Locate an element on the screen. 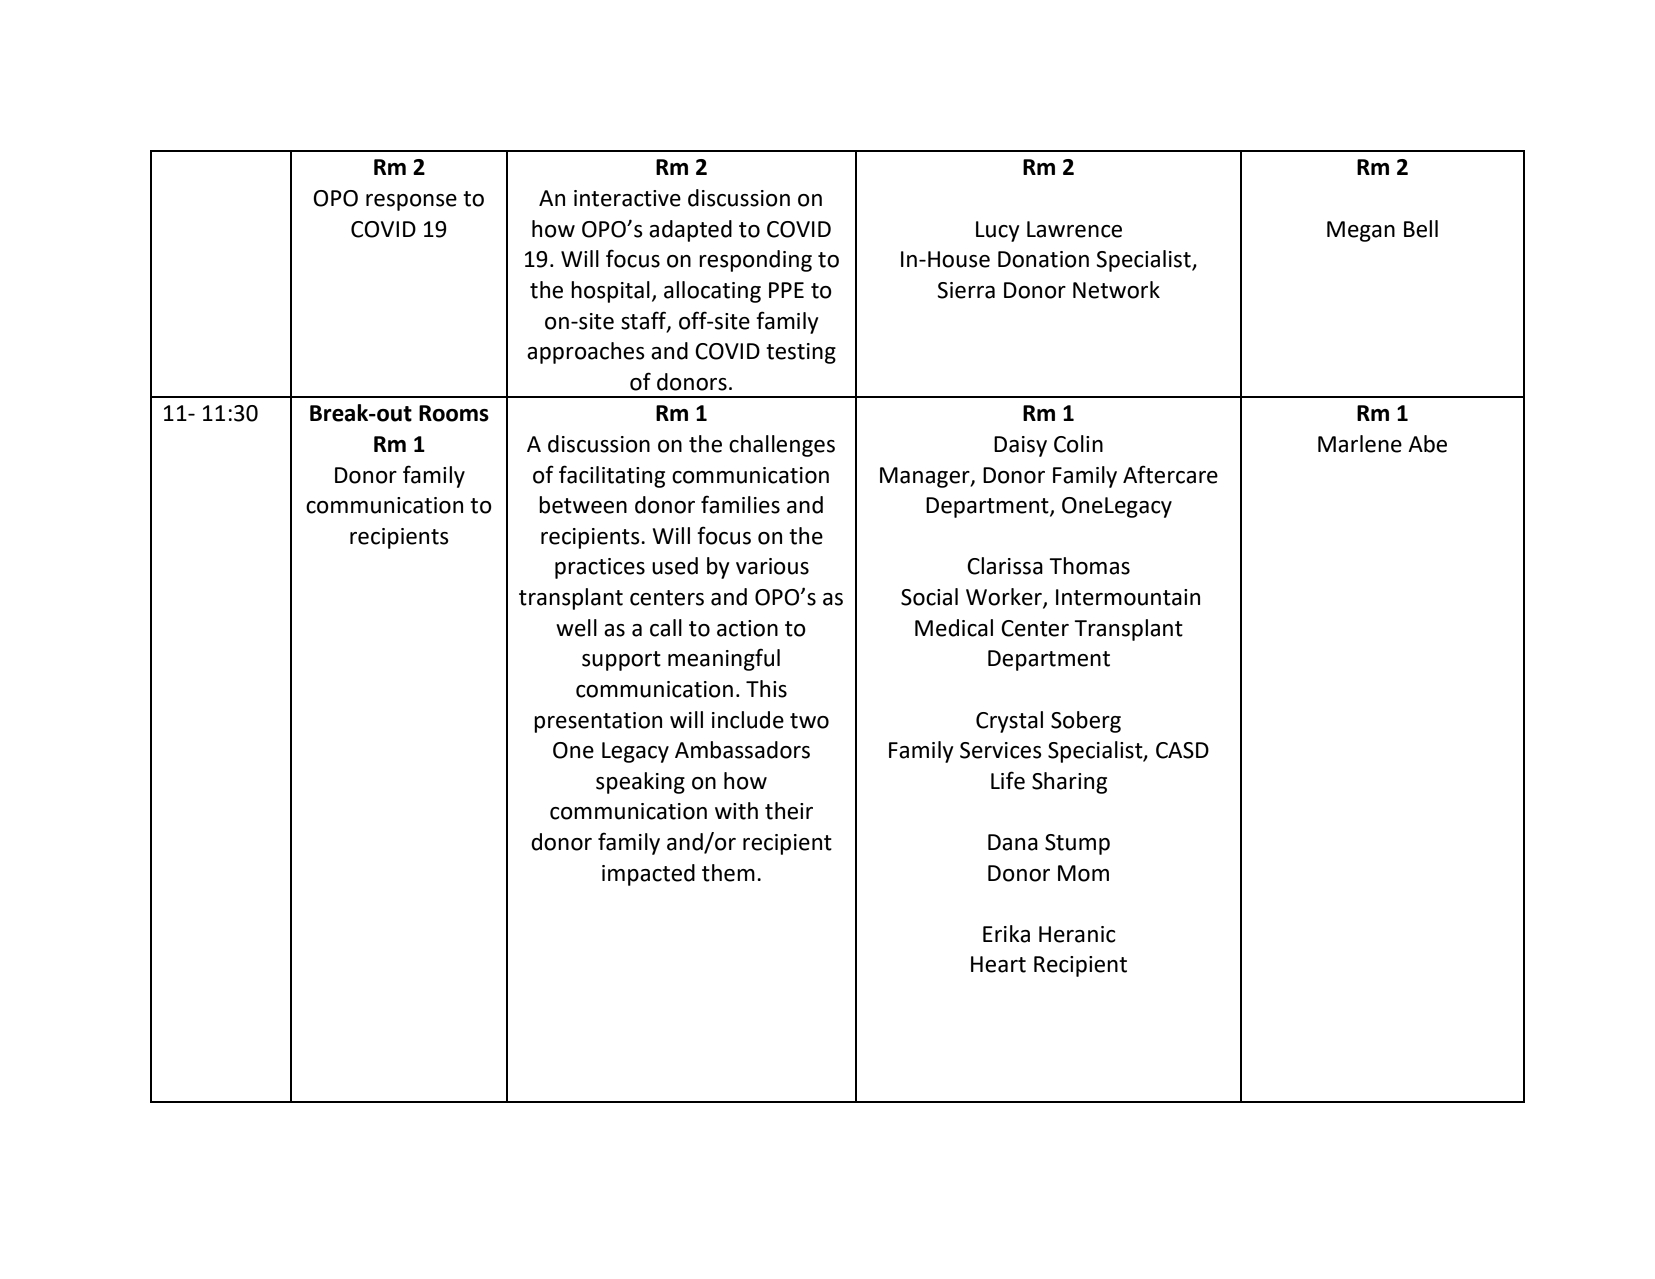 This screenshot has height=1279, width=1655. Marlene is located at coordinates (1360, 444).
